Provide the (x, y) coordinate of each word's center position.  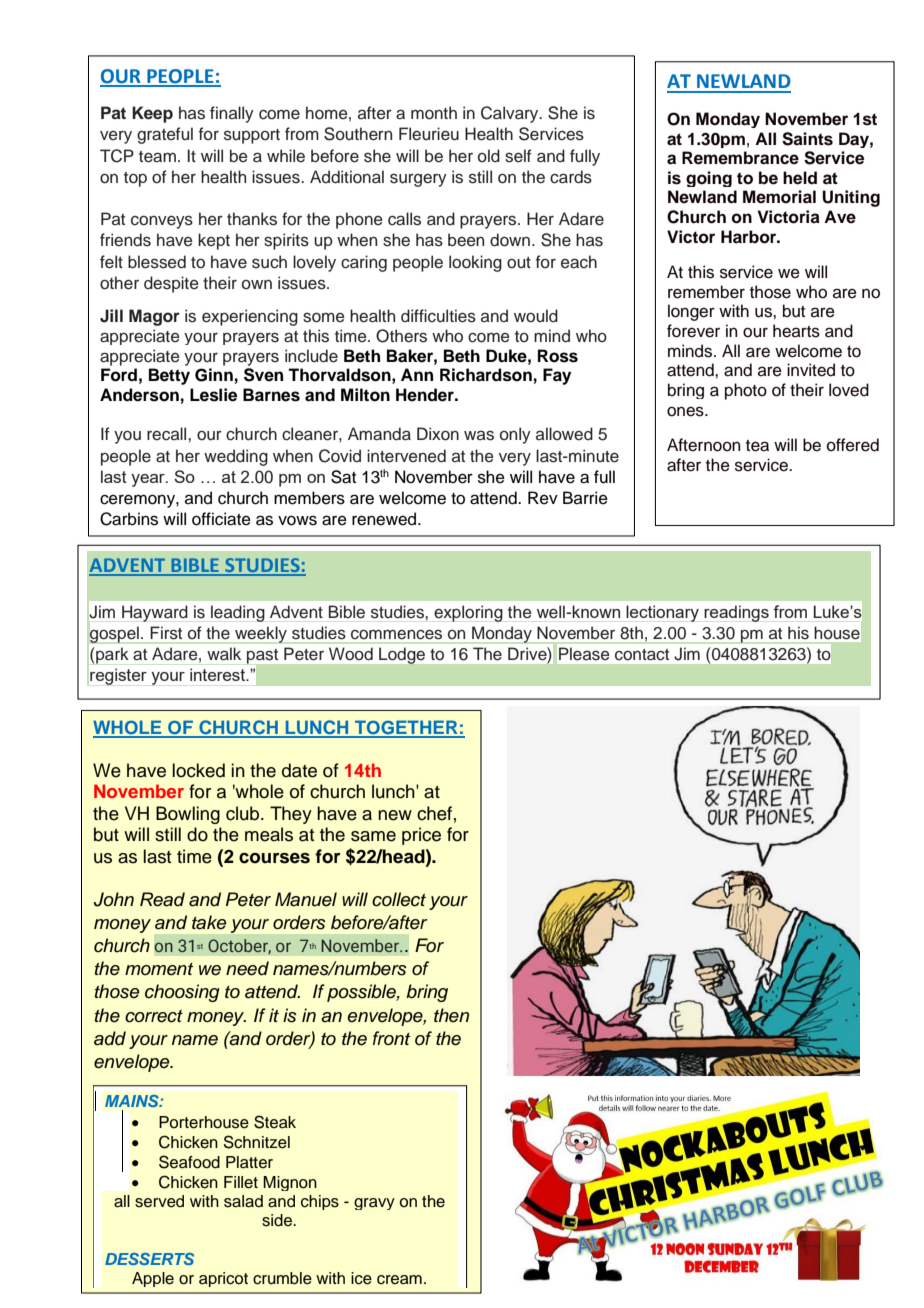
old (489, 156)
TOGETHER (406, 728)
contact (642, 655)
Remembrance (740, 158)
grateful (165, 135)
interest (219, 675)
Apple (153, 1279)
